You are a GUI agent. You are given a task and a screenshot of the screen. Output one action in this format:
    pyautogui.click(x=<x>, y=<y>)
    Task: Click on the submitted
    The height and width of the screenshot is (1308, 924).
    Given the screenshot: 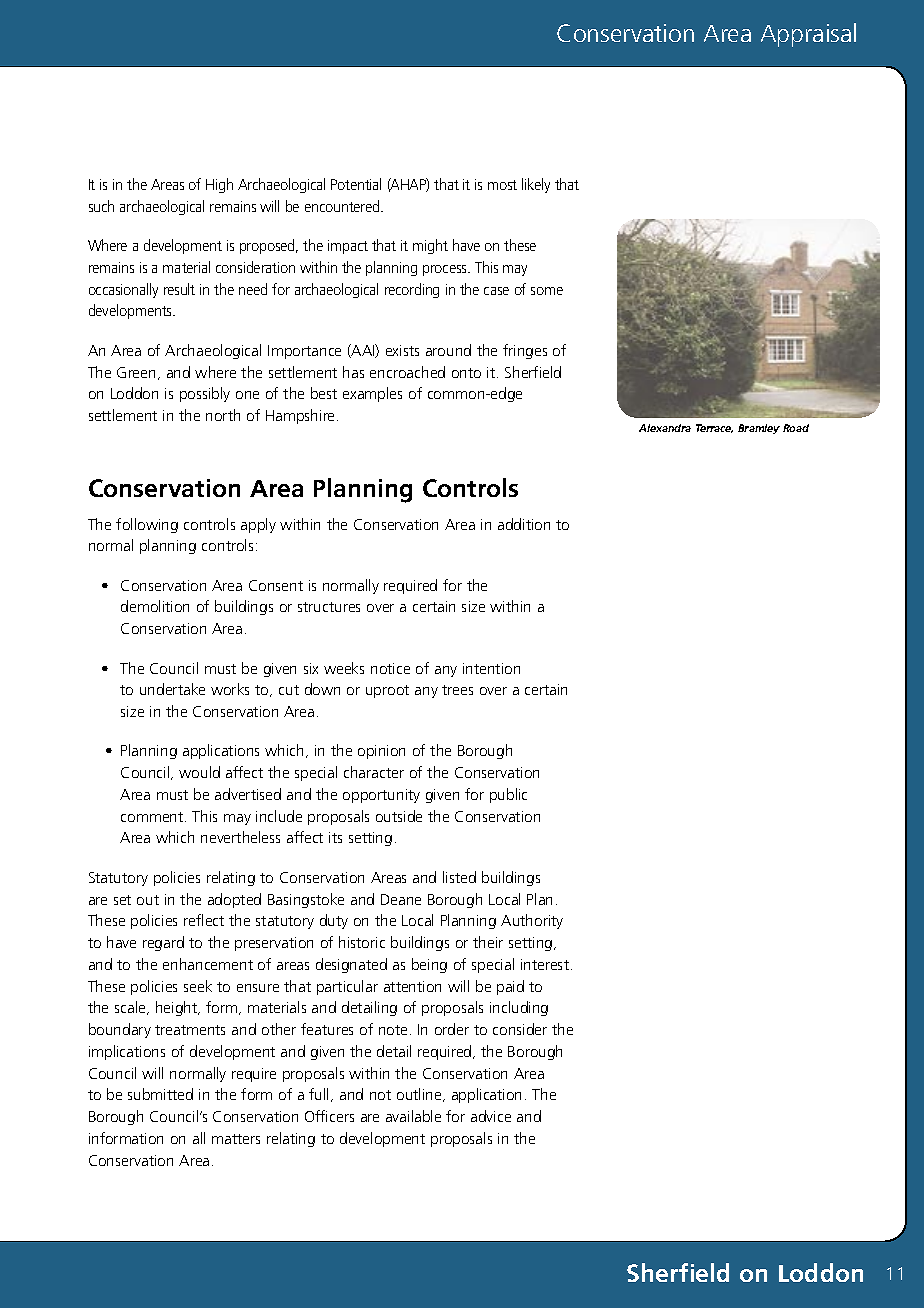 What is the action you would take?
    pyautogui.click(x=160, y=1094)
